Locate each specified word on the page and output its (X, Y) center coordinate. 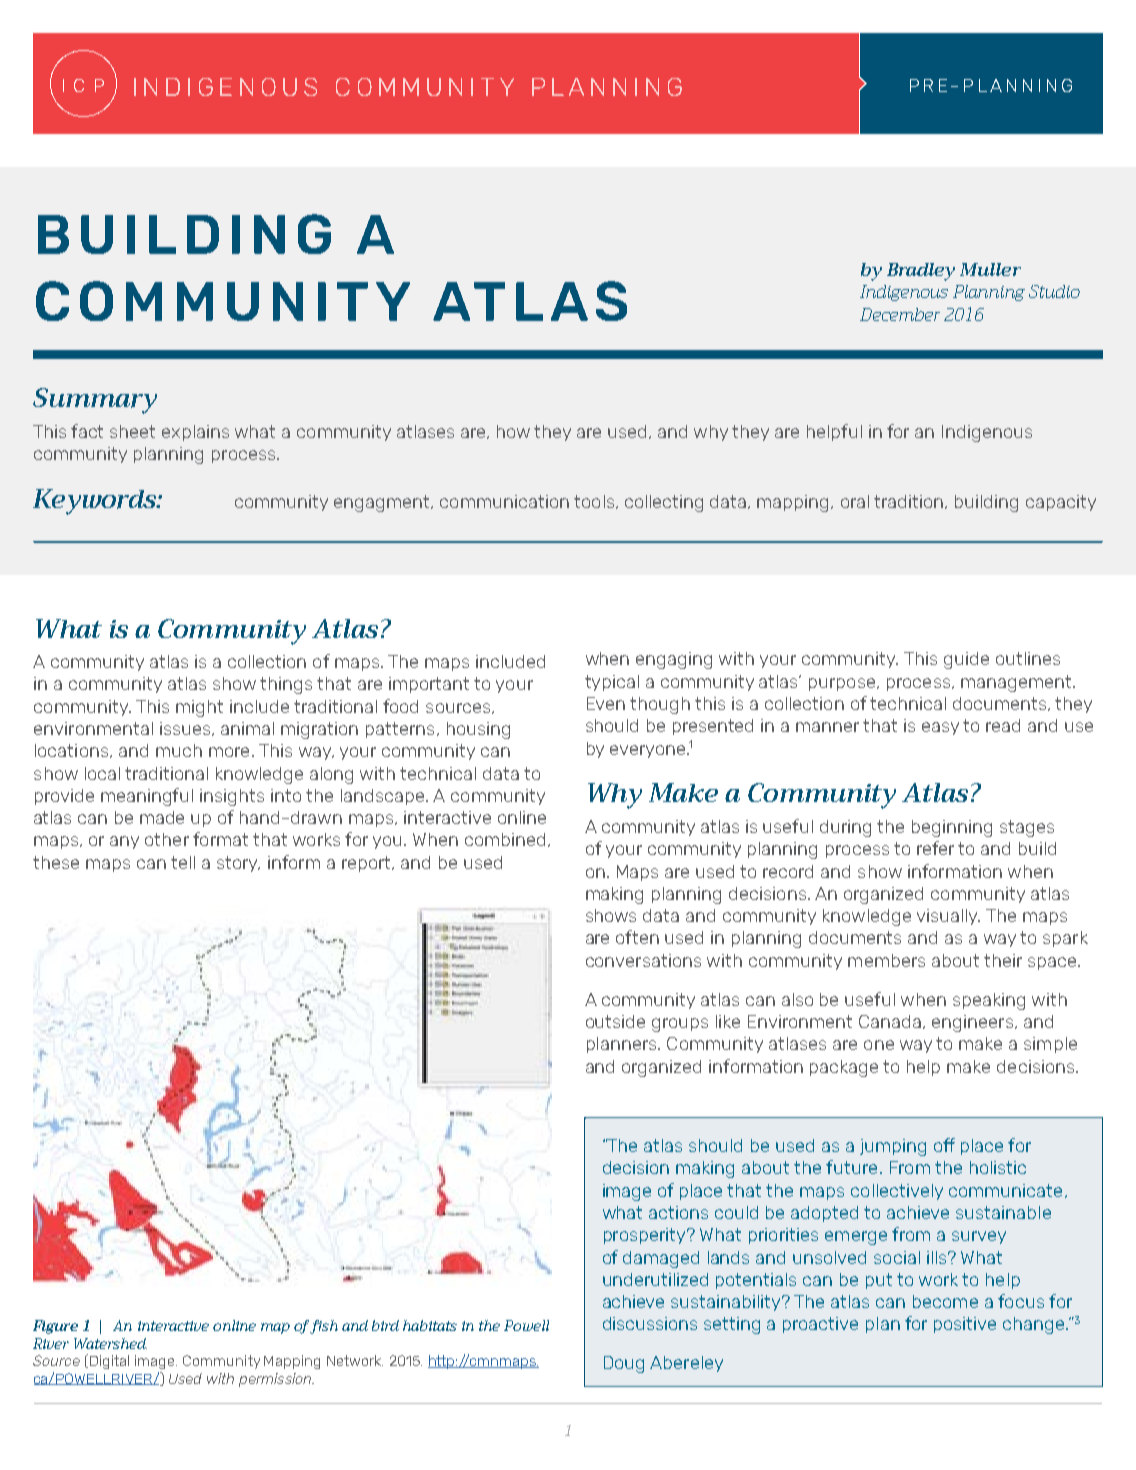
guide (966, 660)
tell (183, 862)
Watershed (110, 1343)
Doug (624, 1364)
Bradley (921, 272)
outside (615, 1021)
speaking (989, 1001)
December (900, 314)
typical (612, 683)
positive (965, 1325)
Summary (95, 401)
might (199, 708)
